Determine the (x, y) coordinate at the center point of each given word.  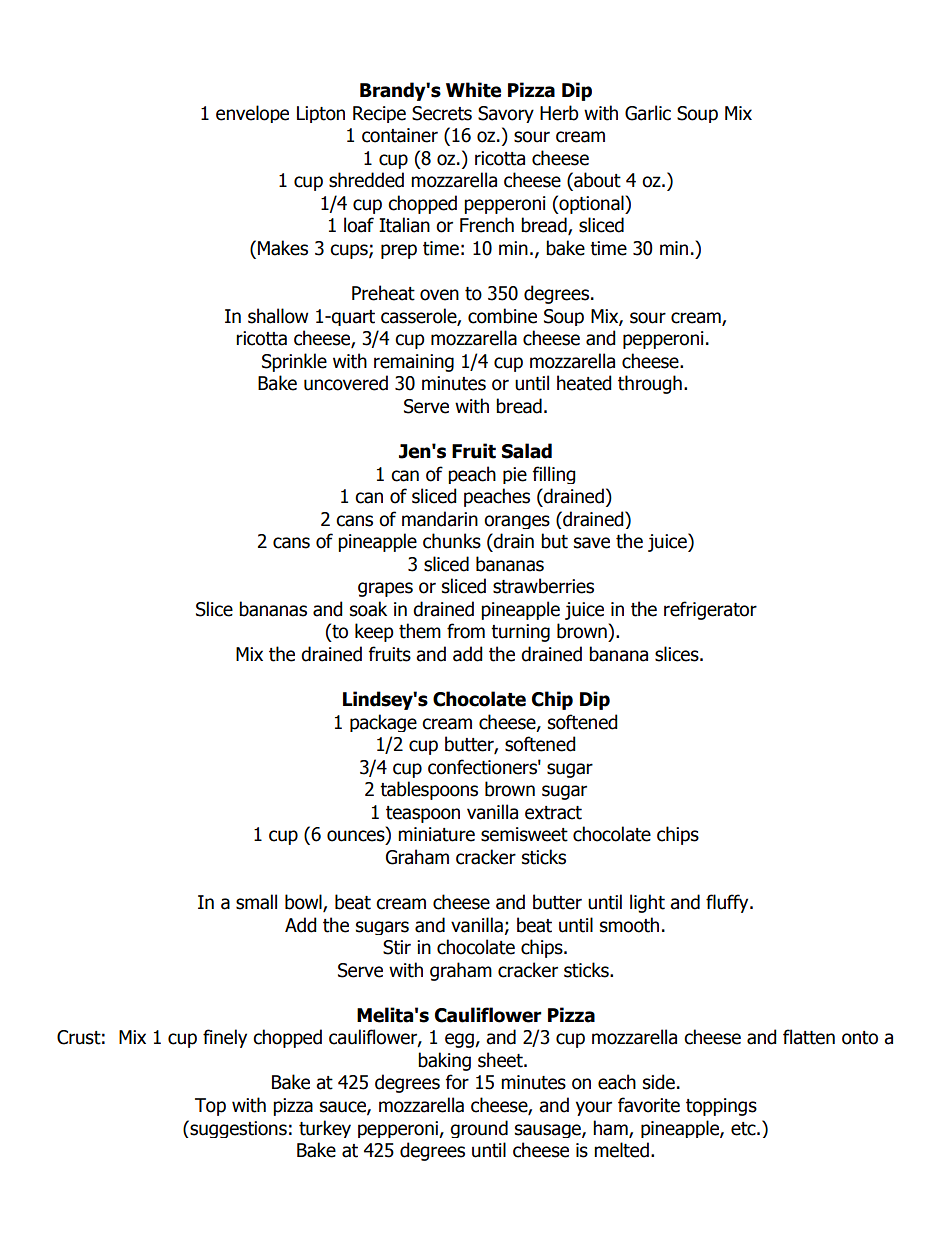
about (596, 180)
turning (520, 633)
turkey (325, 1129)
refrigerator (710, 610)
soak (368, 609)
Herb (559, 113)
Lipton (321, 114)
